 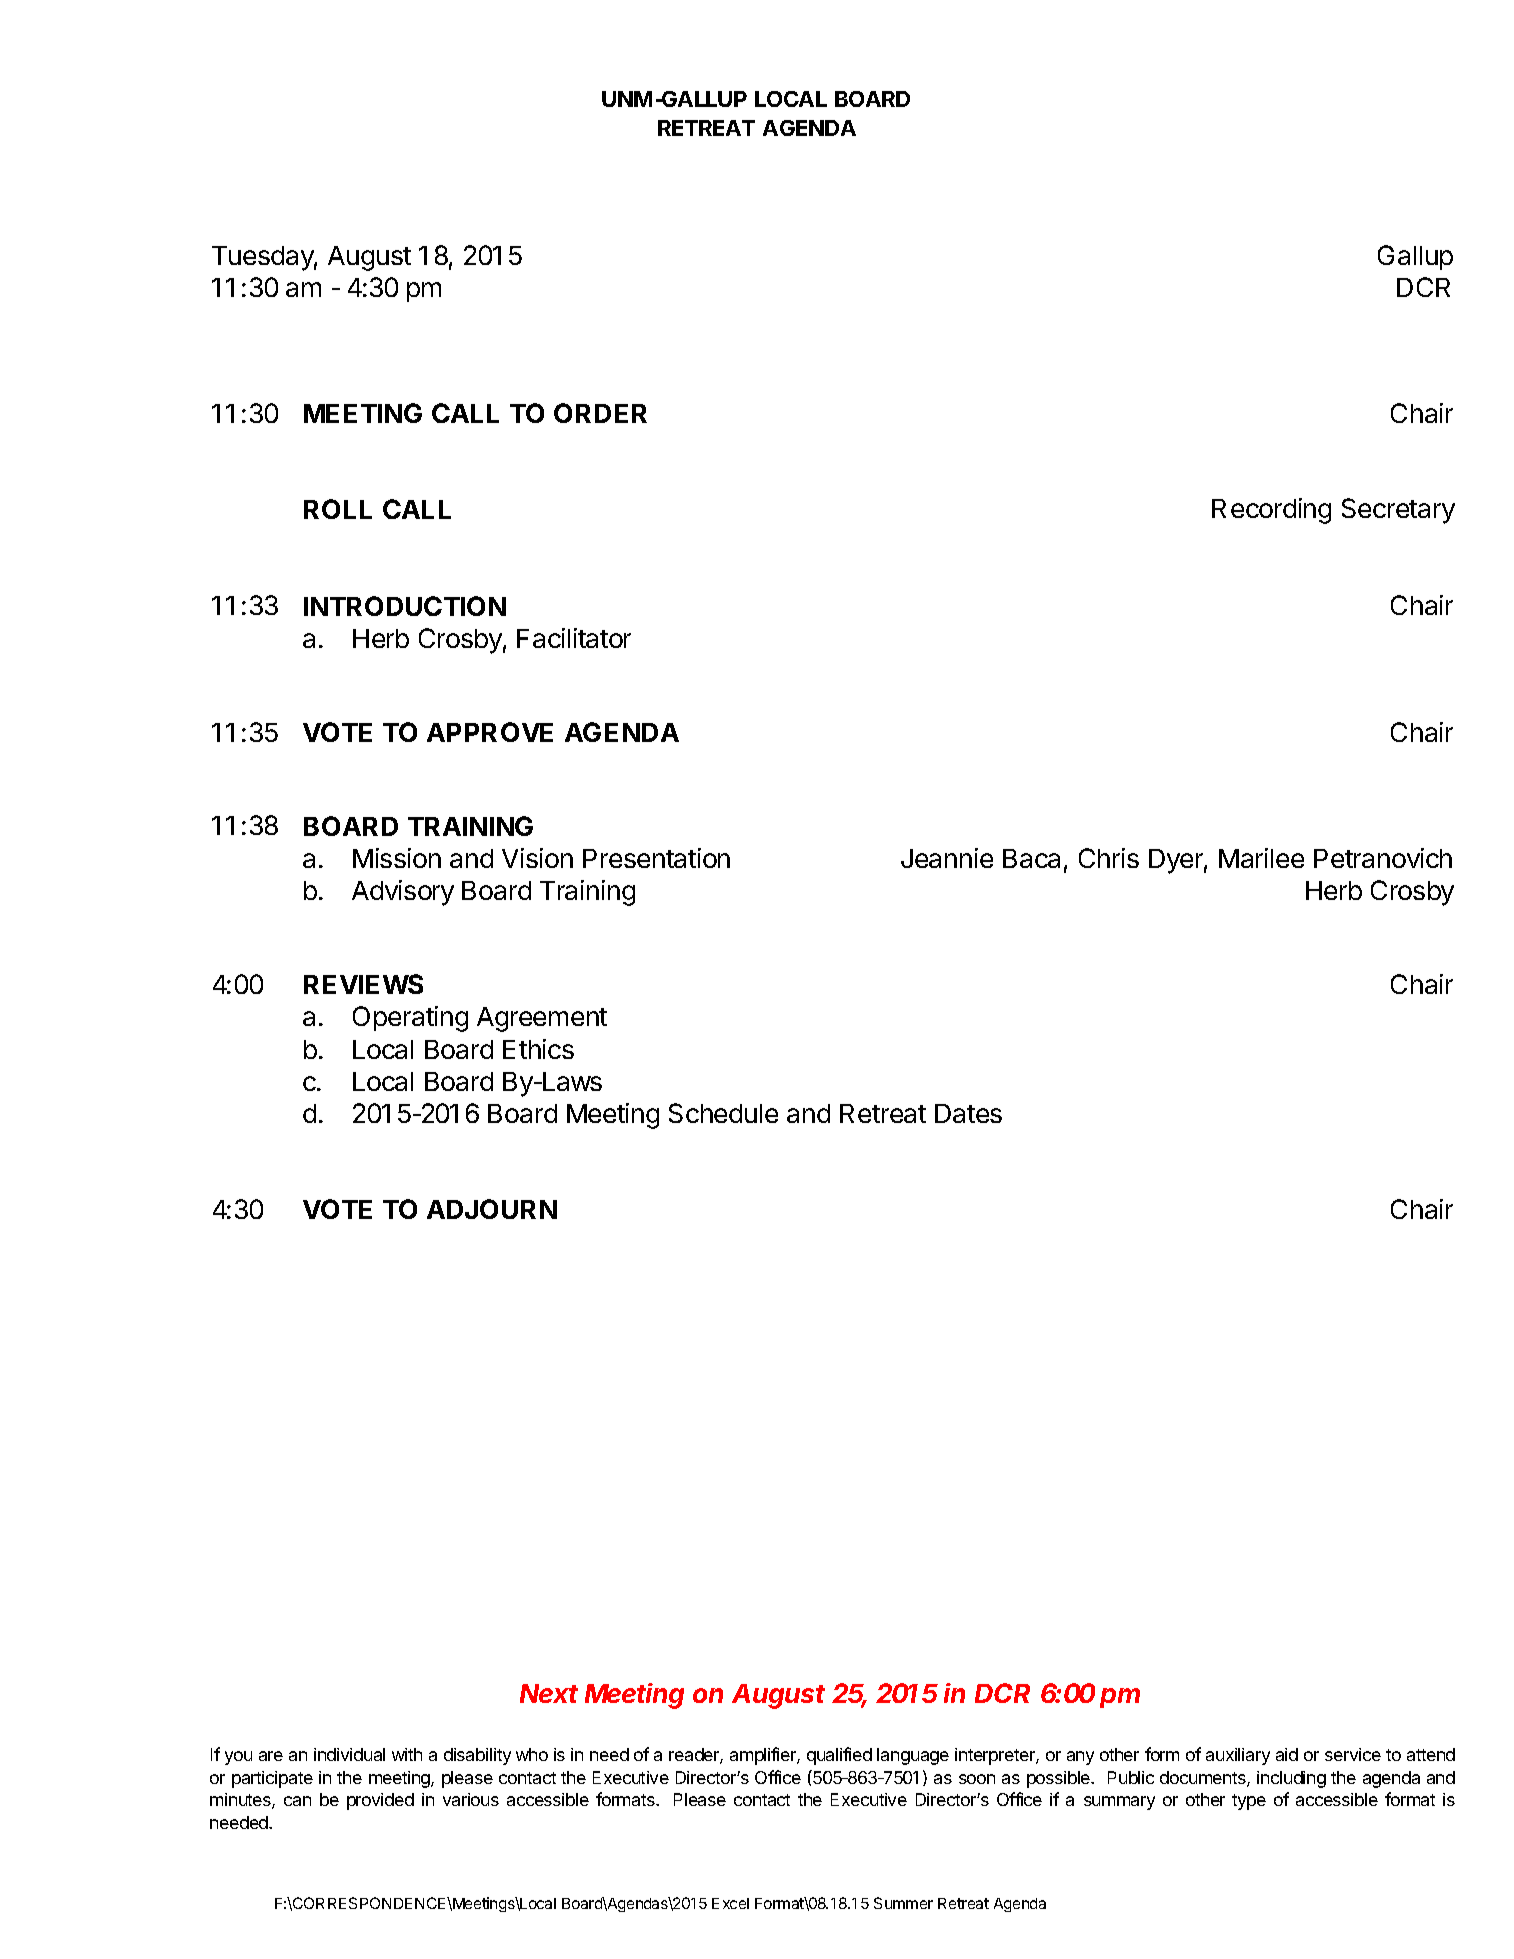 I want to click on Recording, so click(x=1271, y=511).
